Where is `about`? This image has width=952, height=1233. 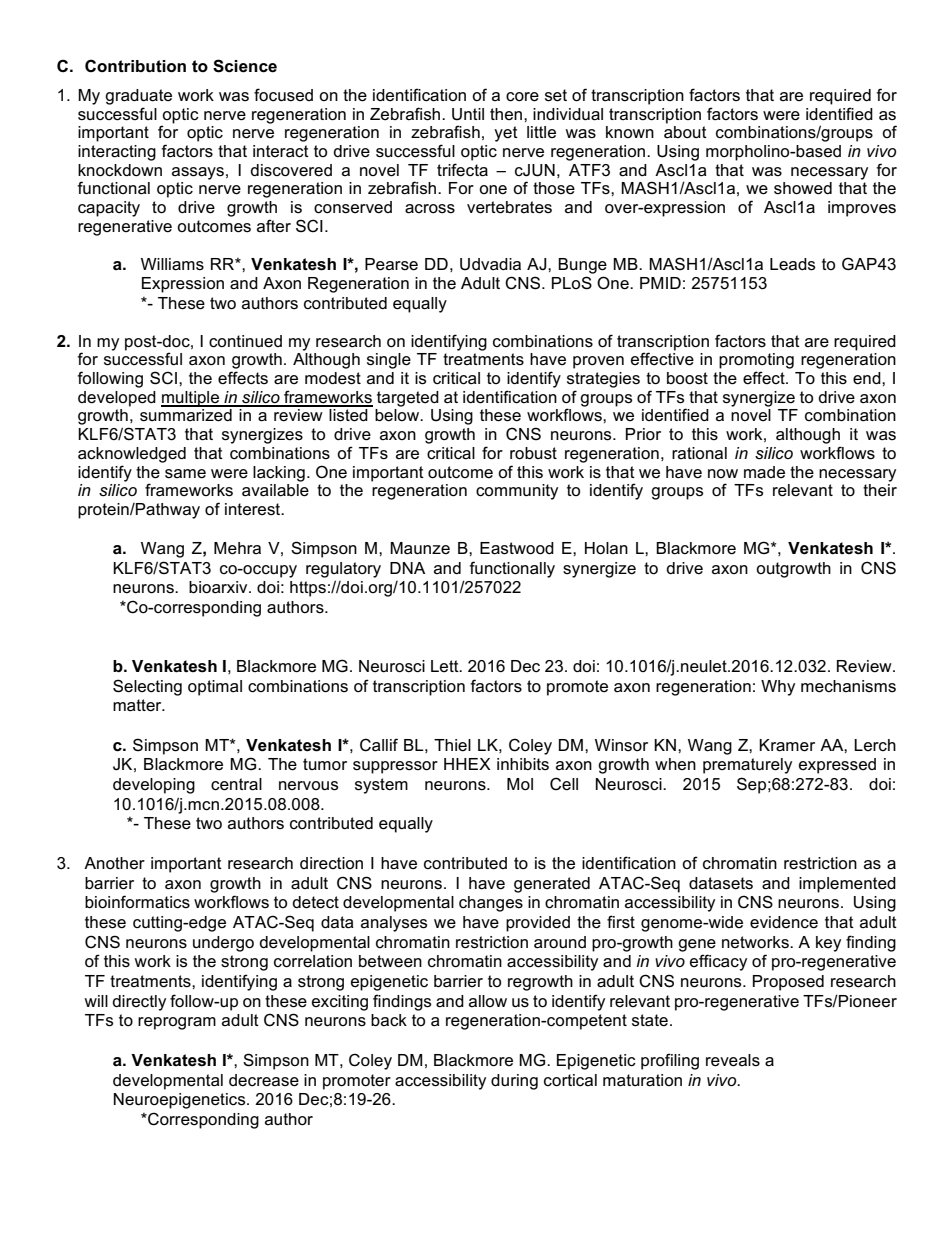
about is located at coordinates (685, 132).
